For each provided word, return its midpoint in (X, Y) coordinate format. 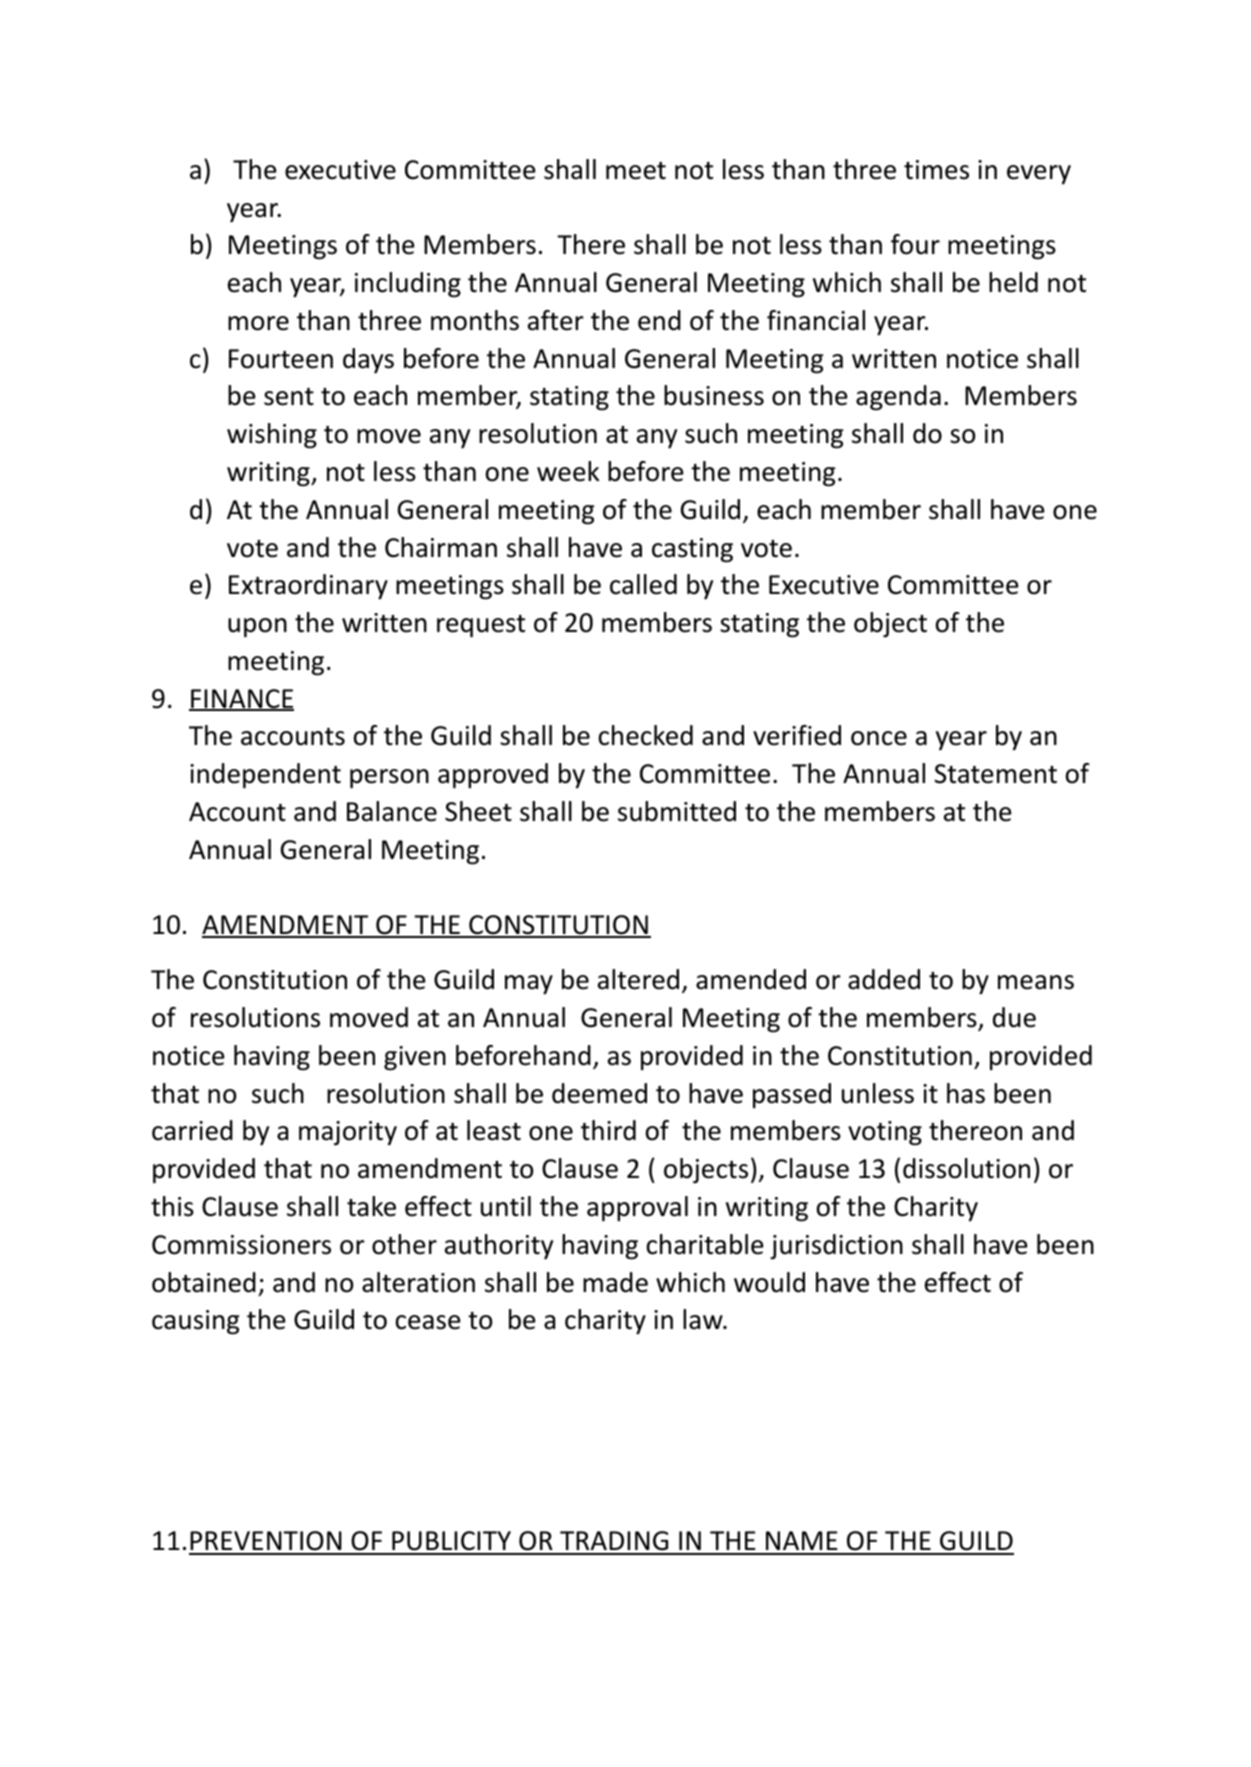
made (615, 1282)
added (884, 979)
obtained (204, 1282)
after (556, 320)
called (643, 584)
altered (638, 979)
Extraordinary (308, 587)
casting (692, 550)
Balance (392, 811)
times (936, 170)
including (408, 285)
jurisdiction (836, 1247)
